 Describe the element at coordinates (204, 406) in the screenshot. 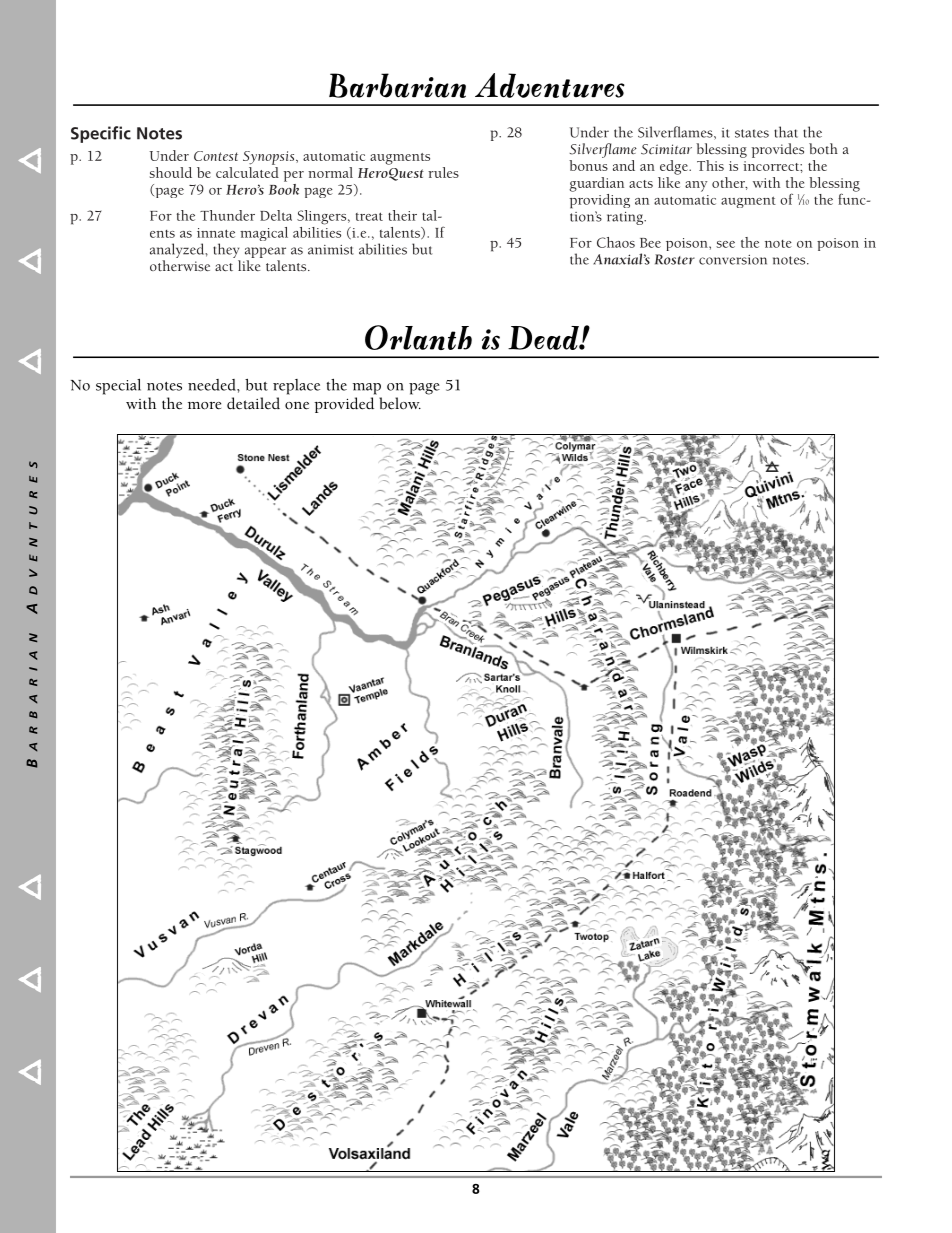

I see `more` at that location.
